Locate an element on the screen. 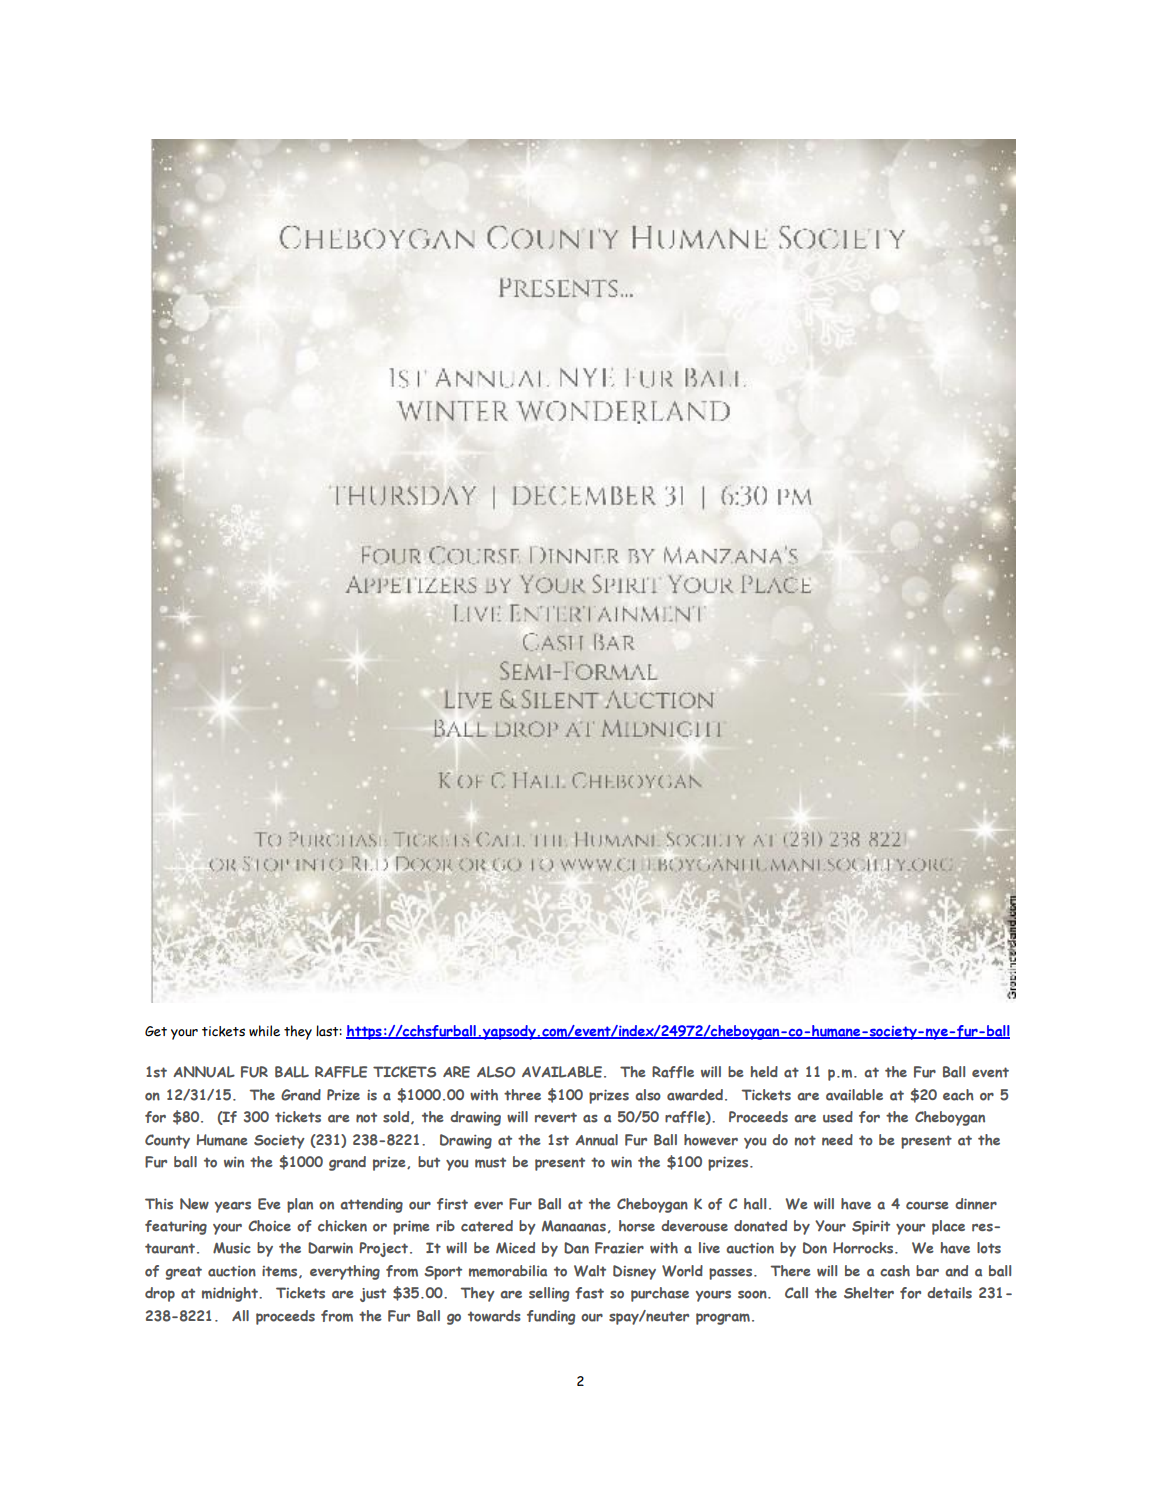 Image resolution: width=1161 pixels, height=1502 pixels. course is located at coordinates (927, 1205).
